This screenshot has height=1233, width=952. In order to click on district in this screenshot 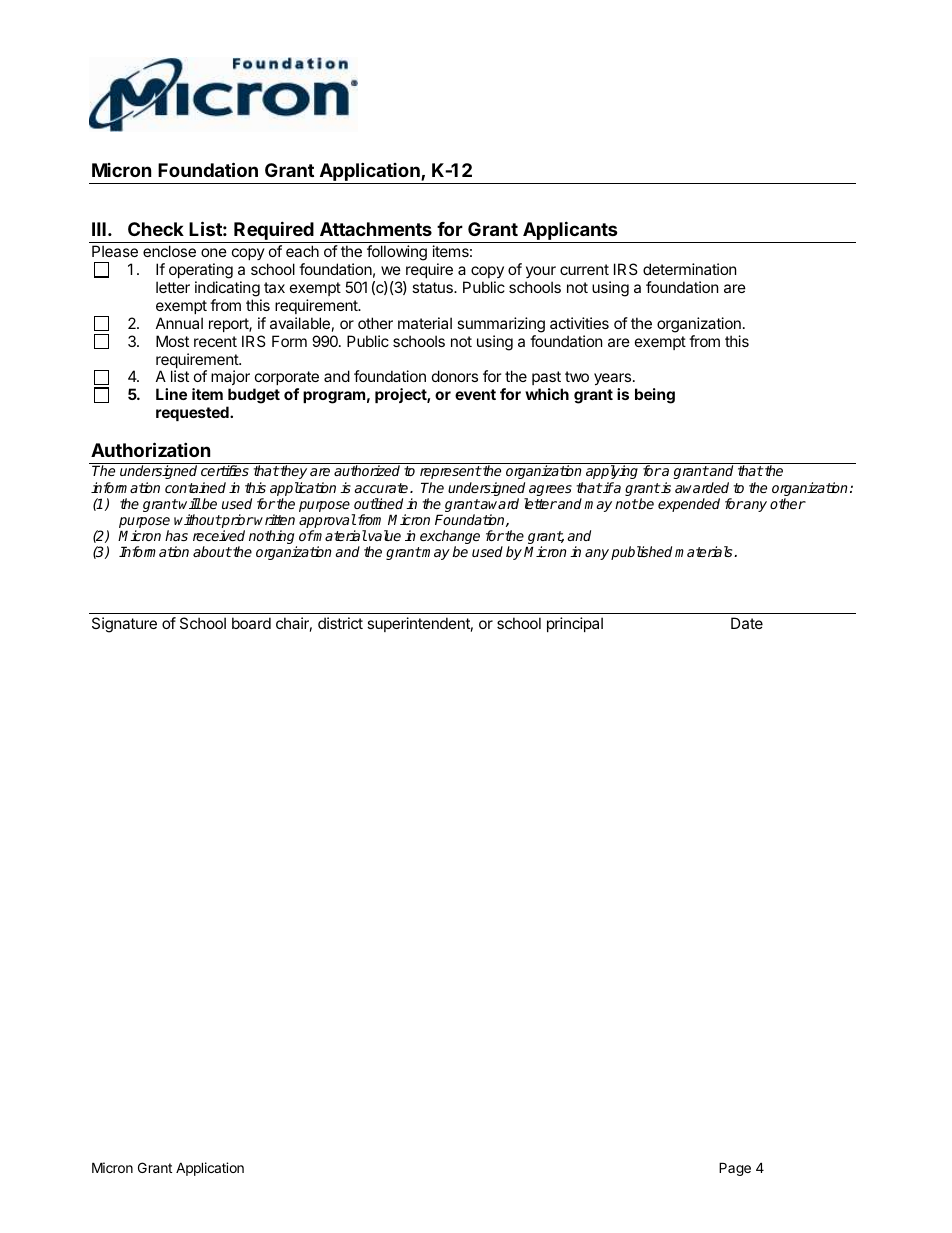, I will do `click(340, 623)`.
